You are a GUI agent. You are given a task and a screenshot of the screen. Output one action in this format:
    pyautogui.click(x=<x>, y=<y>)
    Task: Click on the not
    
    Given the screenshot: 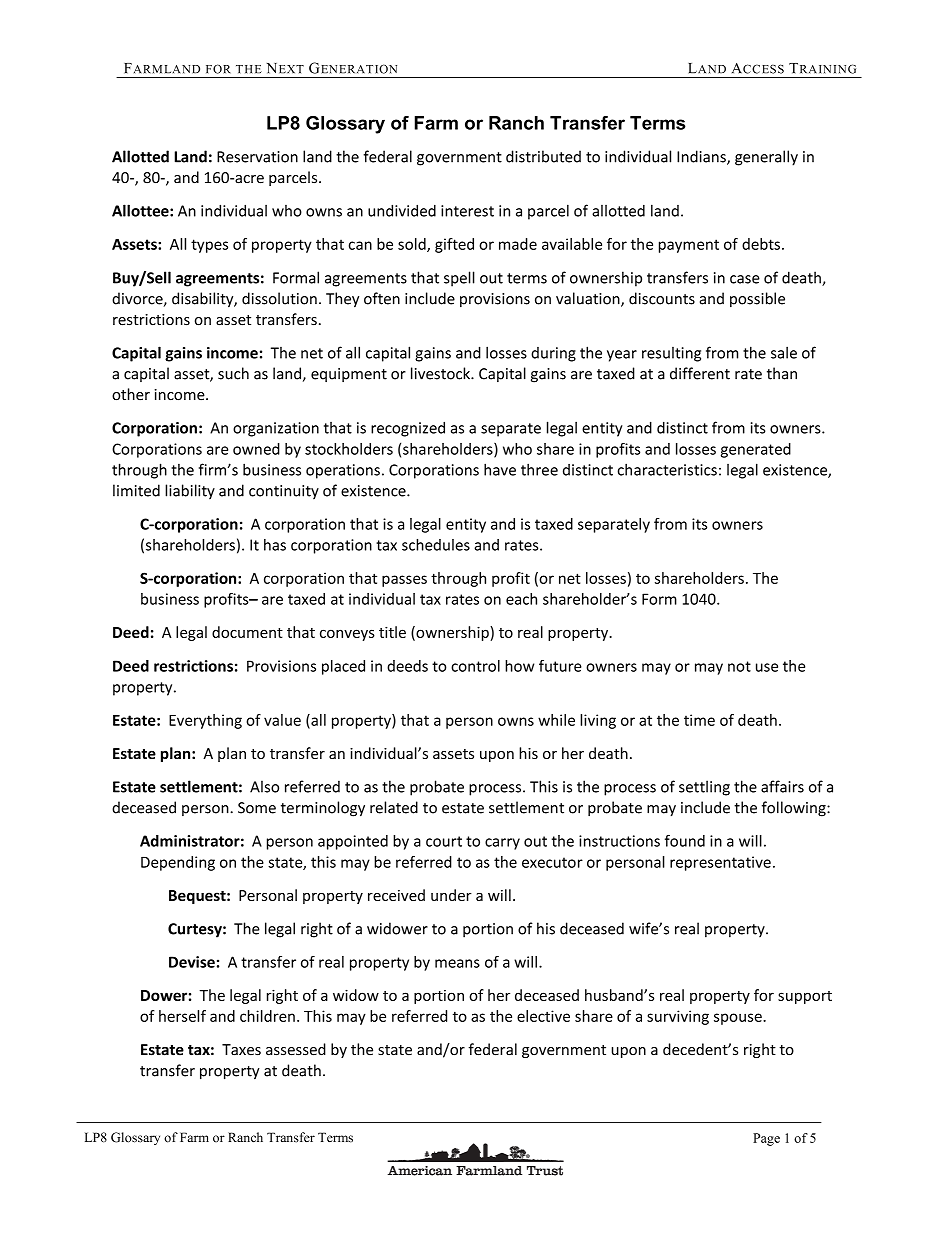 What is the action you would take?
    pyautogui.click(x=739, y=666)
